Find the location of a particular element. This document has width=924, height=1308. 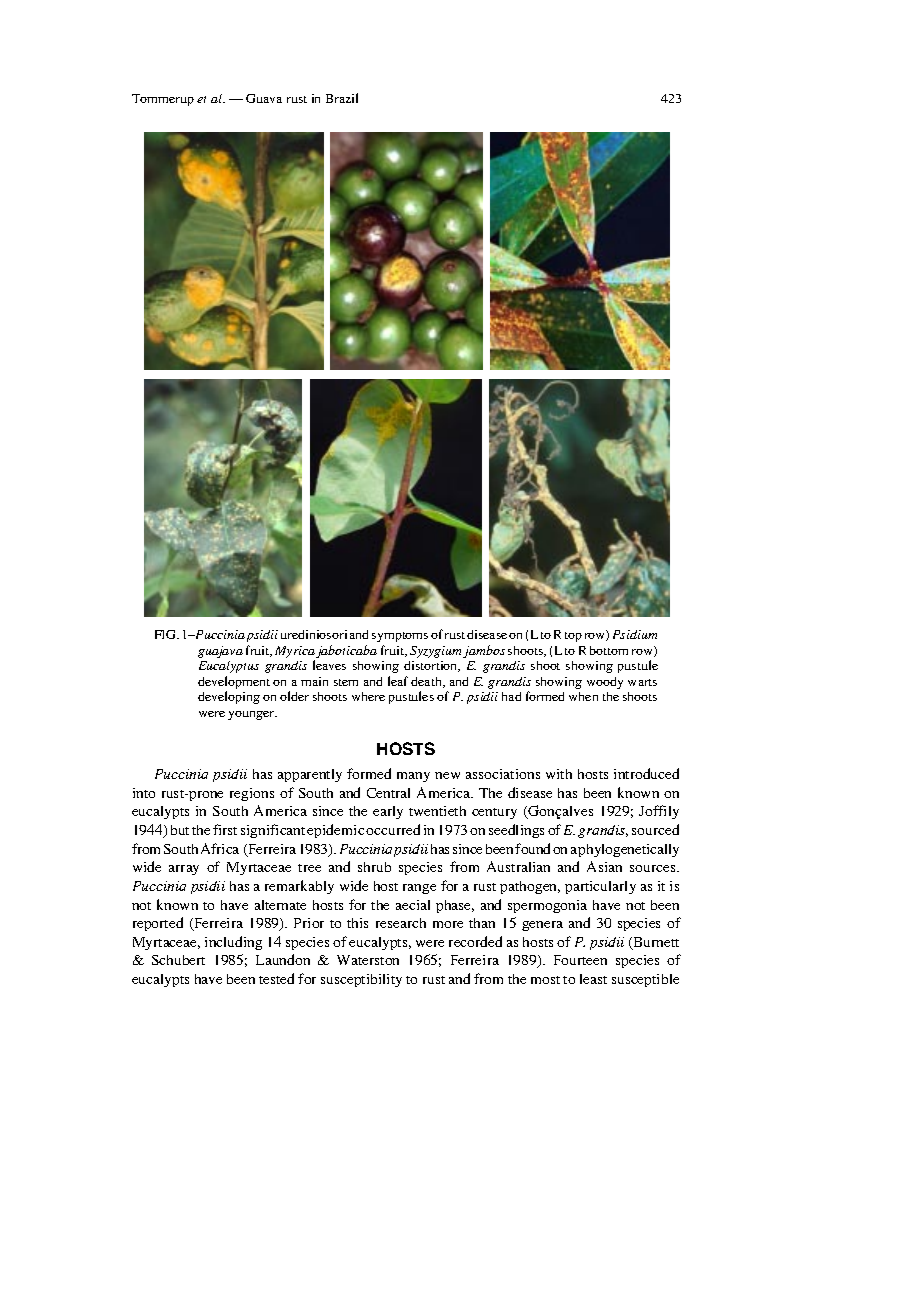

Schubert is located at coordinates (178, 960).
